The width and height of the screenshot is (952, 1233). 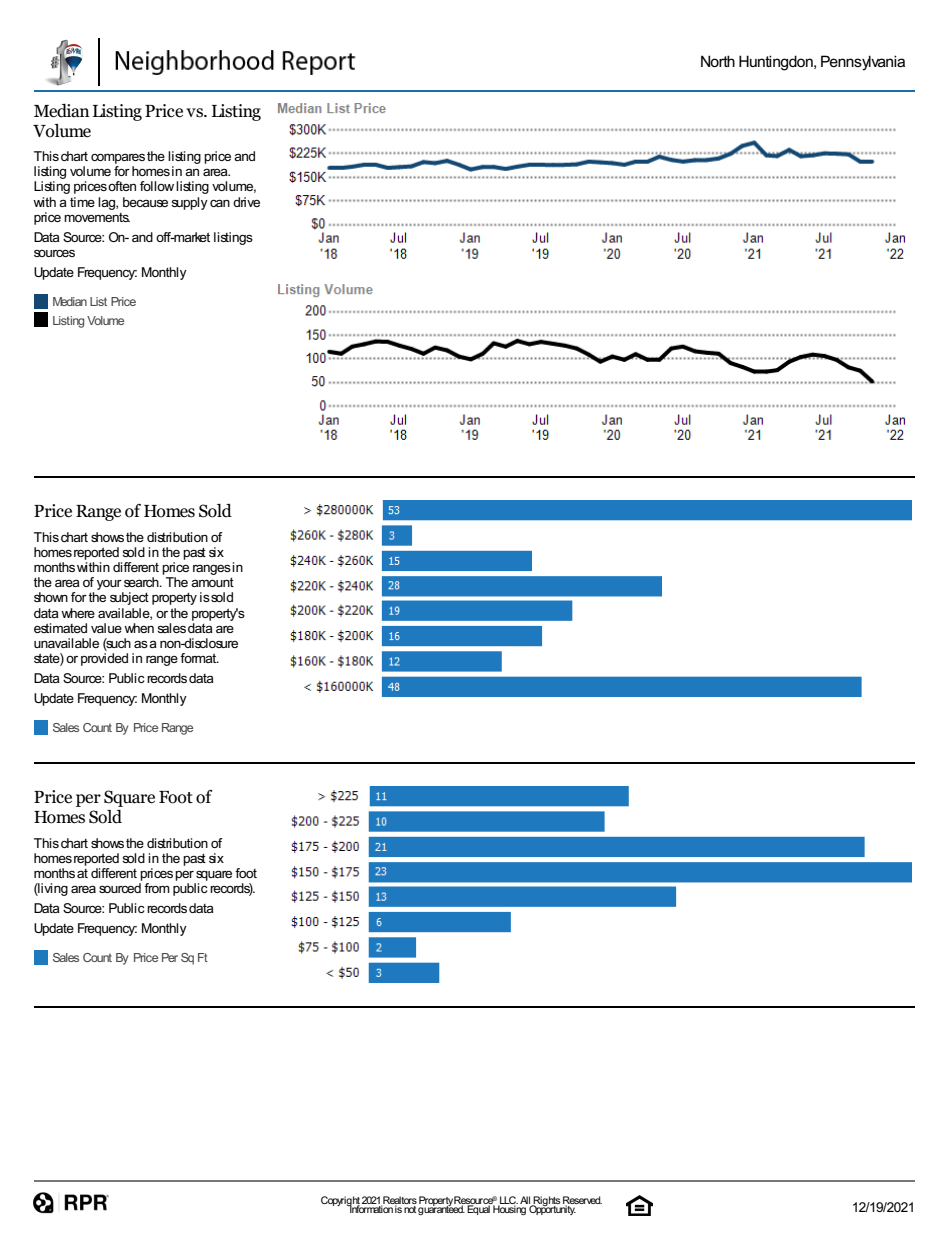 I want to click on search, so click(x=142, y=582).
